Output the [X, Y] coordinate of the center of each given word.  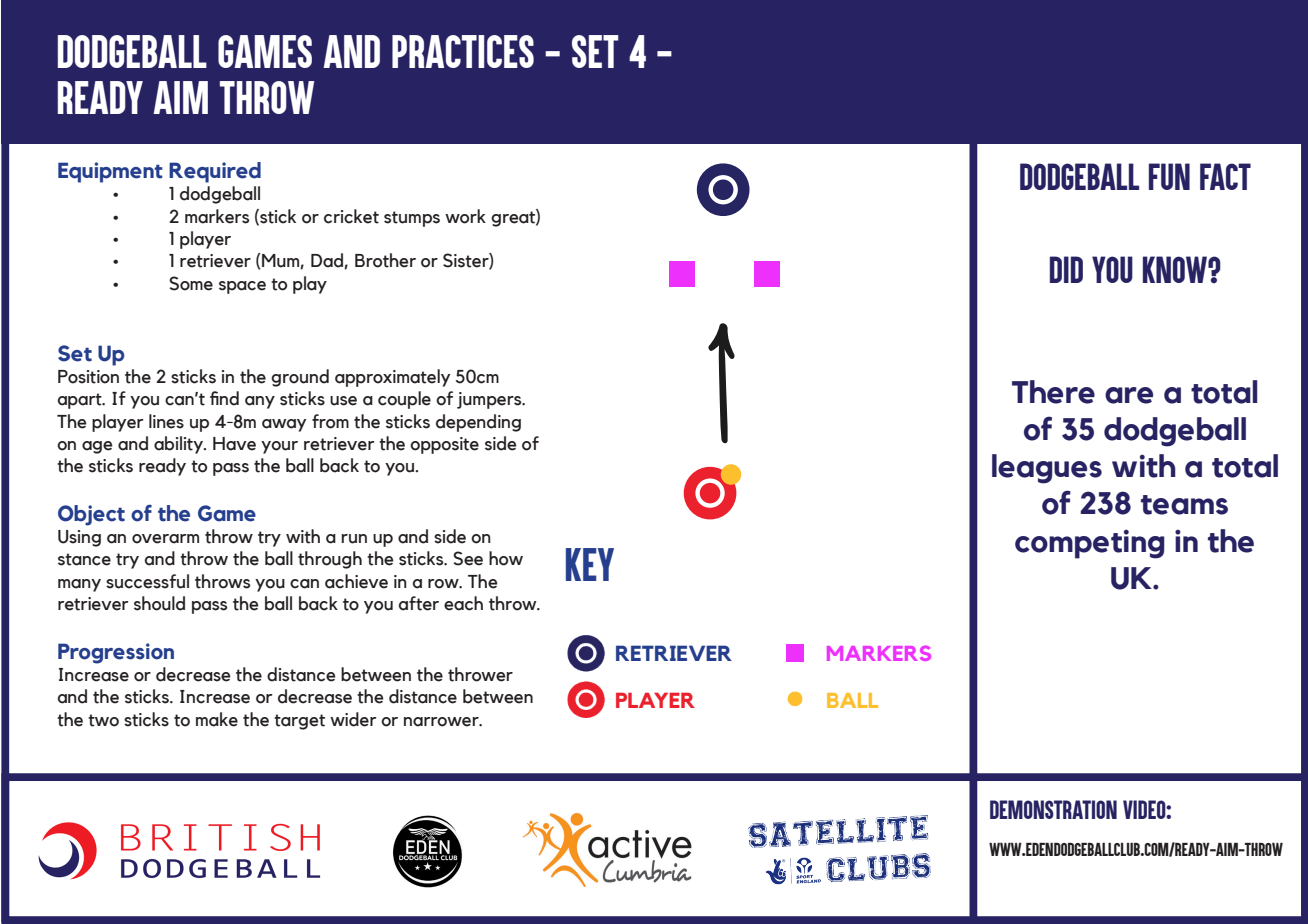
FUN [1169, 176]
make [217, 719]
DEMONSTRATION [1053, 809]
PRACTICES [463, 51]
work [465, 216]
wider [353, 719]
